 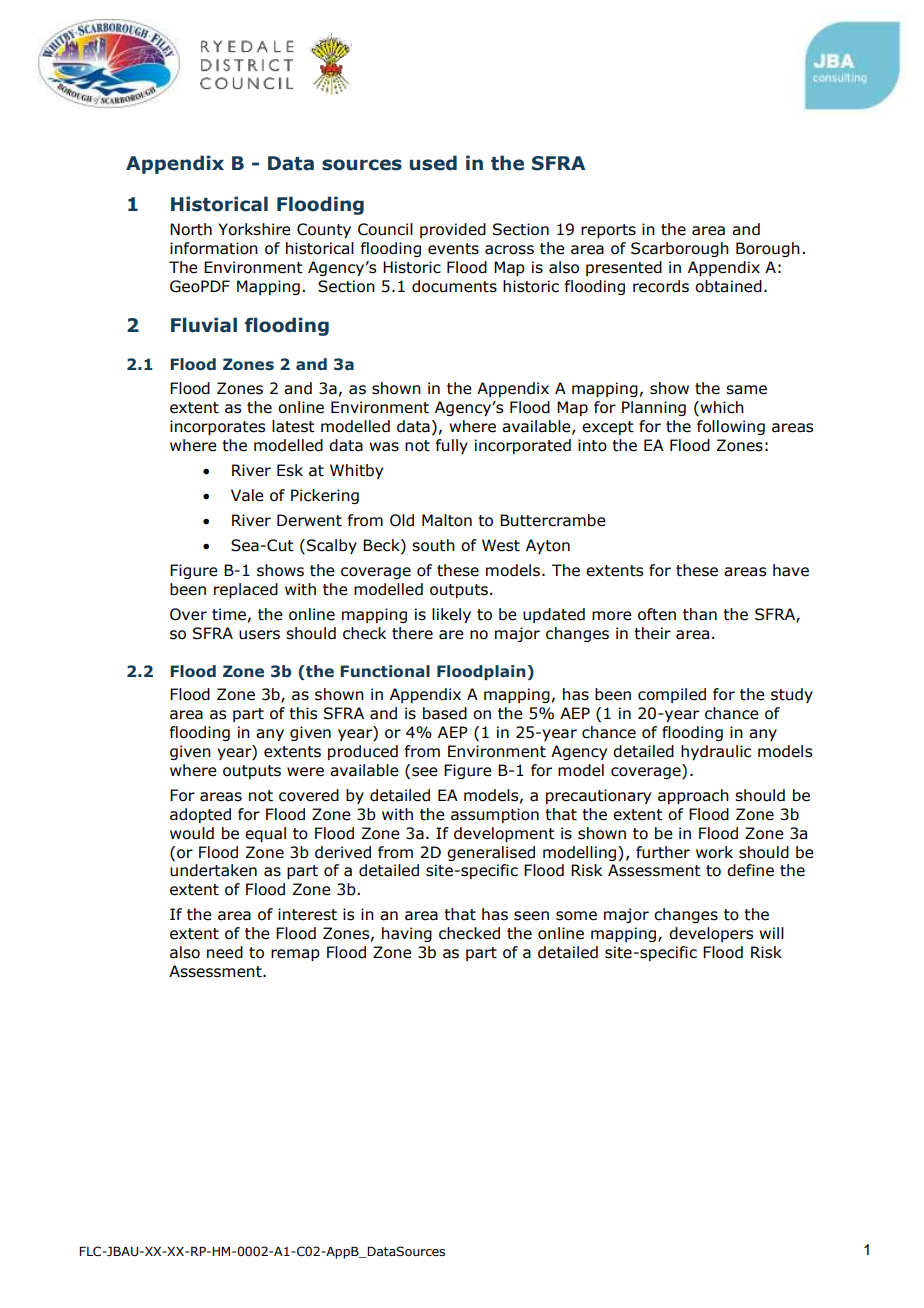 I want to click on following, so click(x=731, y=427).
